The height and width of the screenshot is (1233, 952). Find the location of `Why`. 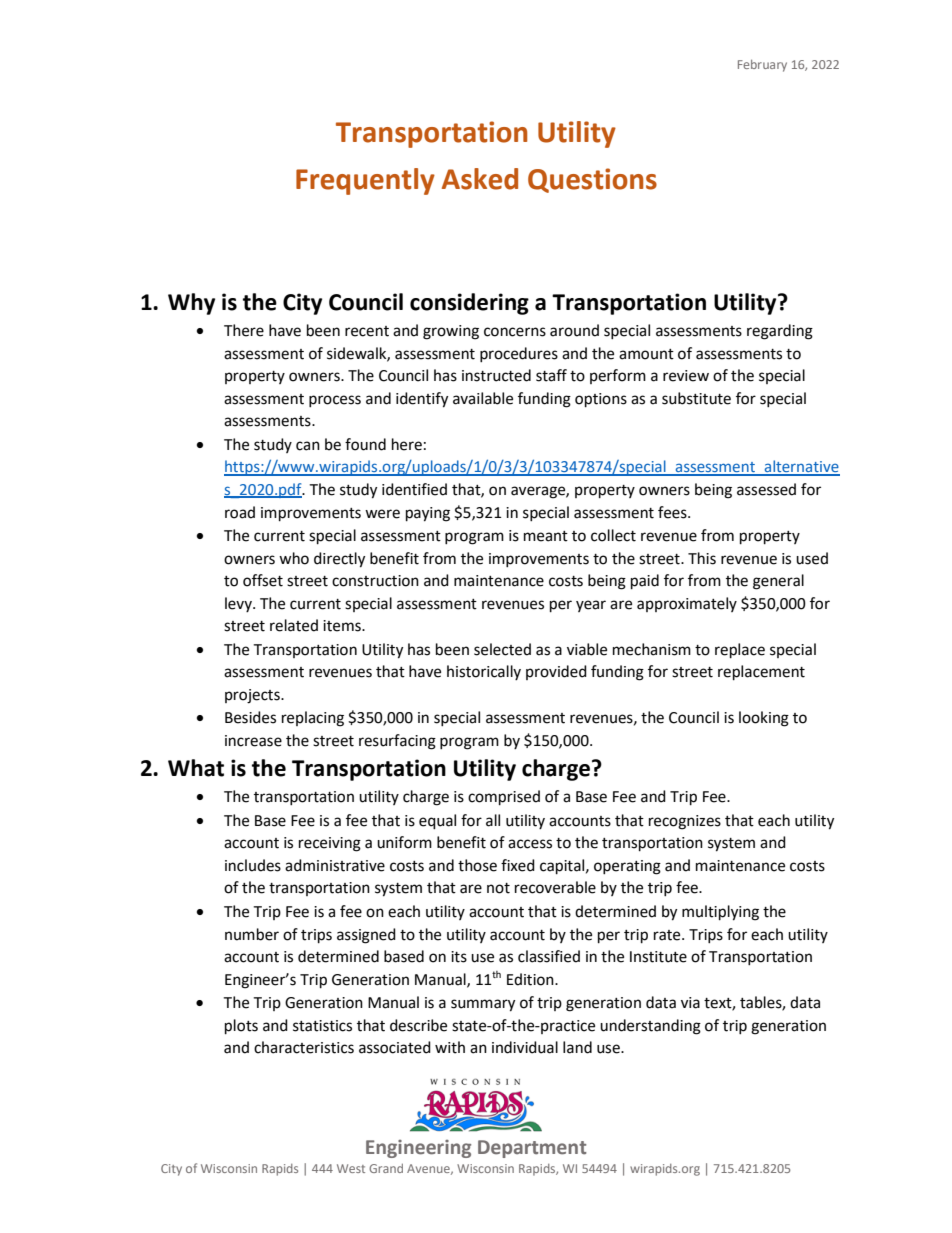

Why is located at coordinates (191, 304).
